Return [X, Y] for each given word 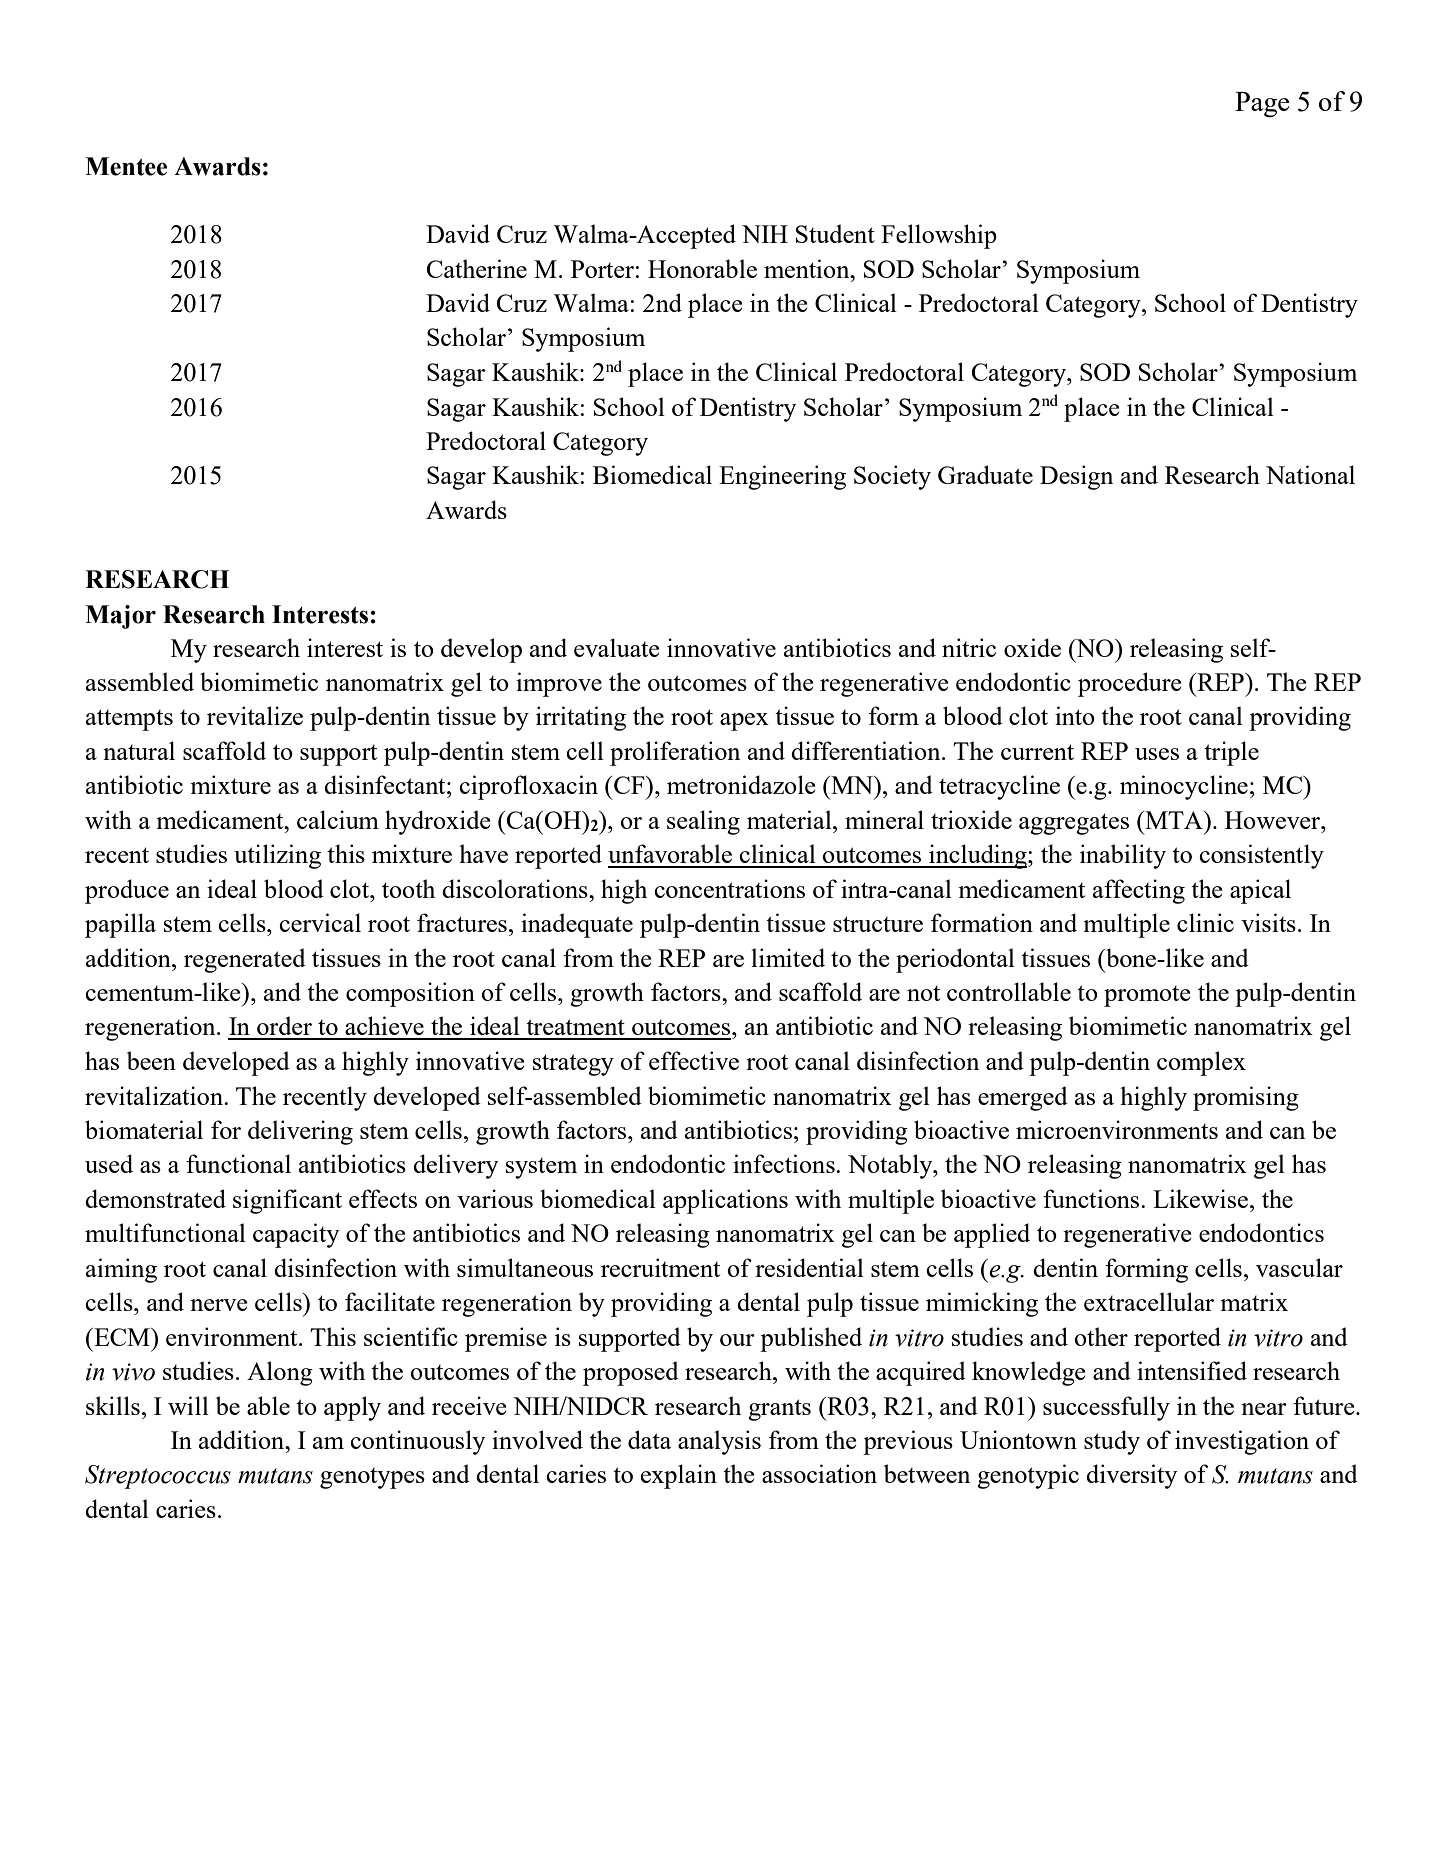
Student [835, 233]
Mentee [126, 166]
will [188, 1405]
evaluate [617, 647]
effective [694, 1060]
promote [1147, 996]
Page [1262, 105]
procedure [1130, 684]
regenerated [245, 960]
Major [120, 617]
